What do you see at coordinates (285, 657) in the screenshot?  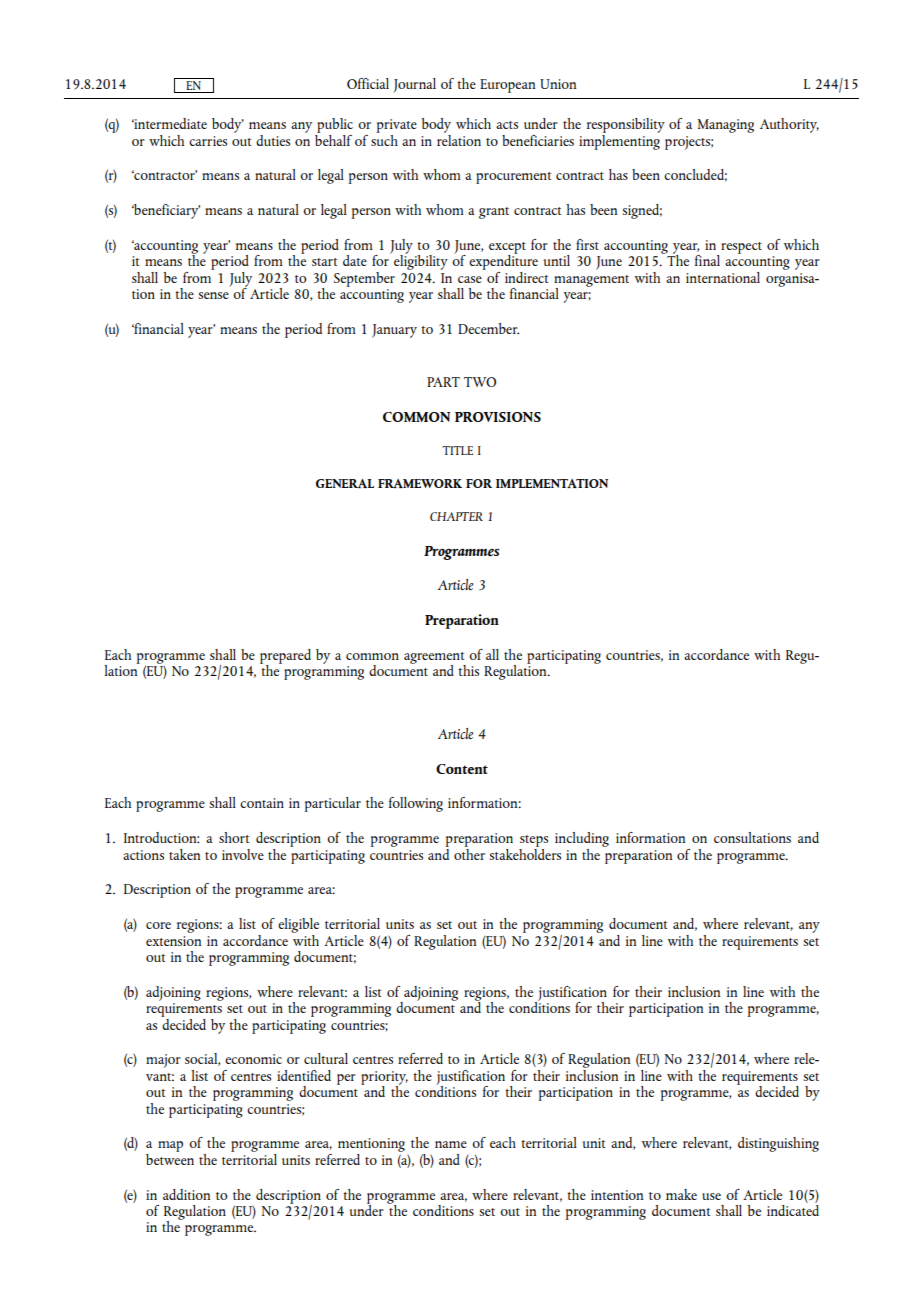 I see `prepared` at bounding box center [285, 657].
